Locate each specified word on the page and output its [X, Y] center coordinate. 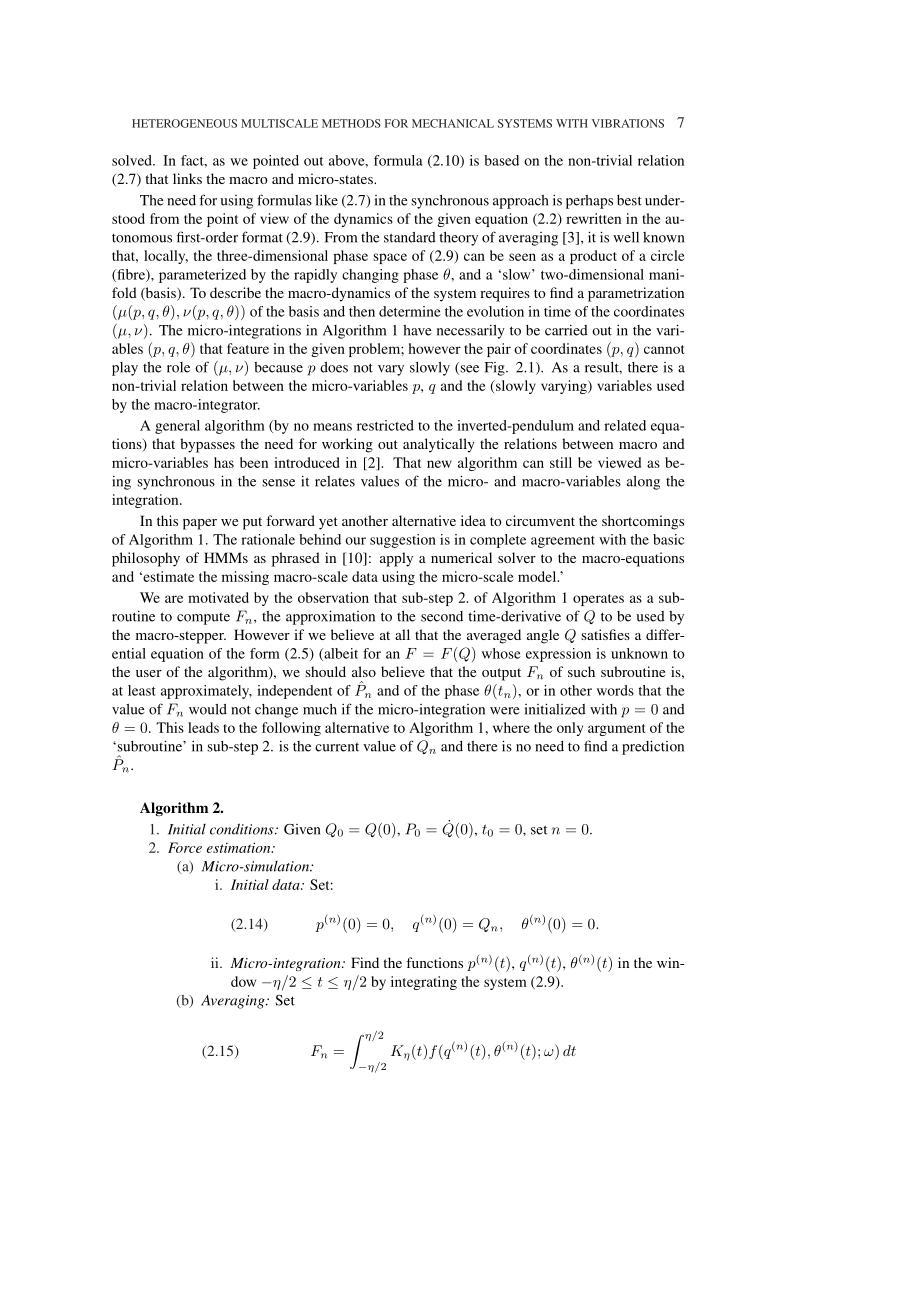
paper [200, 524]
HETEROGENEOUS [184, 123]
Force [185, 847]
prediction [653, 747]
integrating [424, 983]
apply [396, 559]
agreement [563, 542]
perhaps [589, 202]
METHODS [351, 123]
